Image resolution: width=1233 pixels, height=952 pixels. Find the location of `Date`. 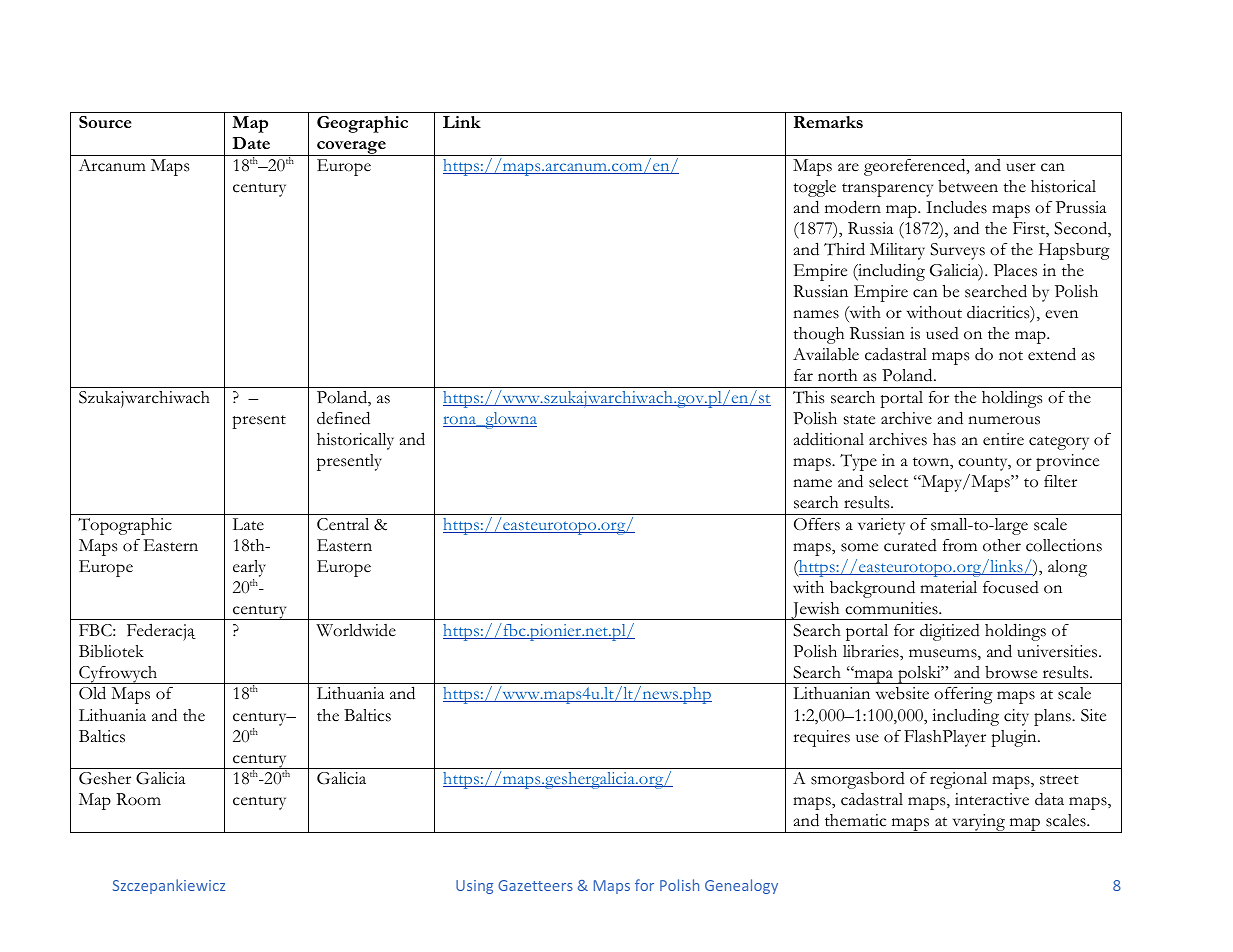

Date is located at coordinates (251, 143).
